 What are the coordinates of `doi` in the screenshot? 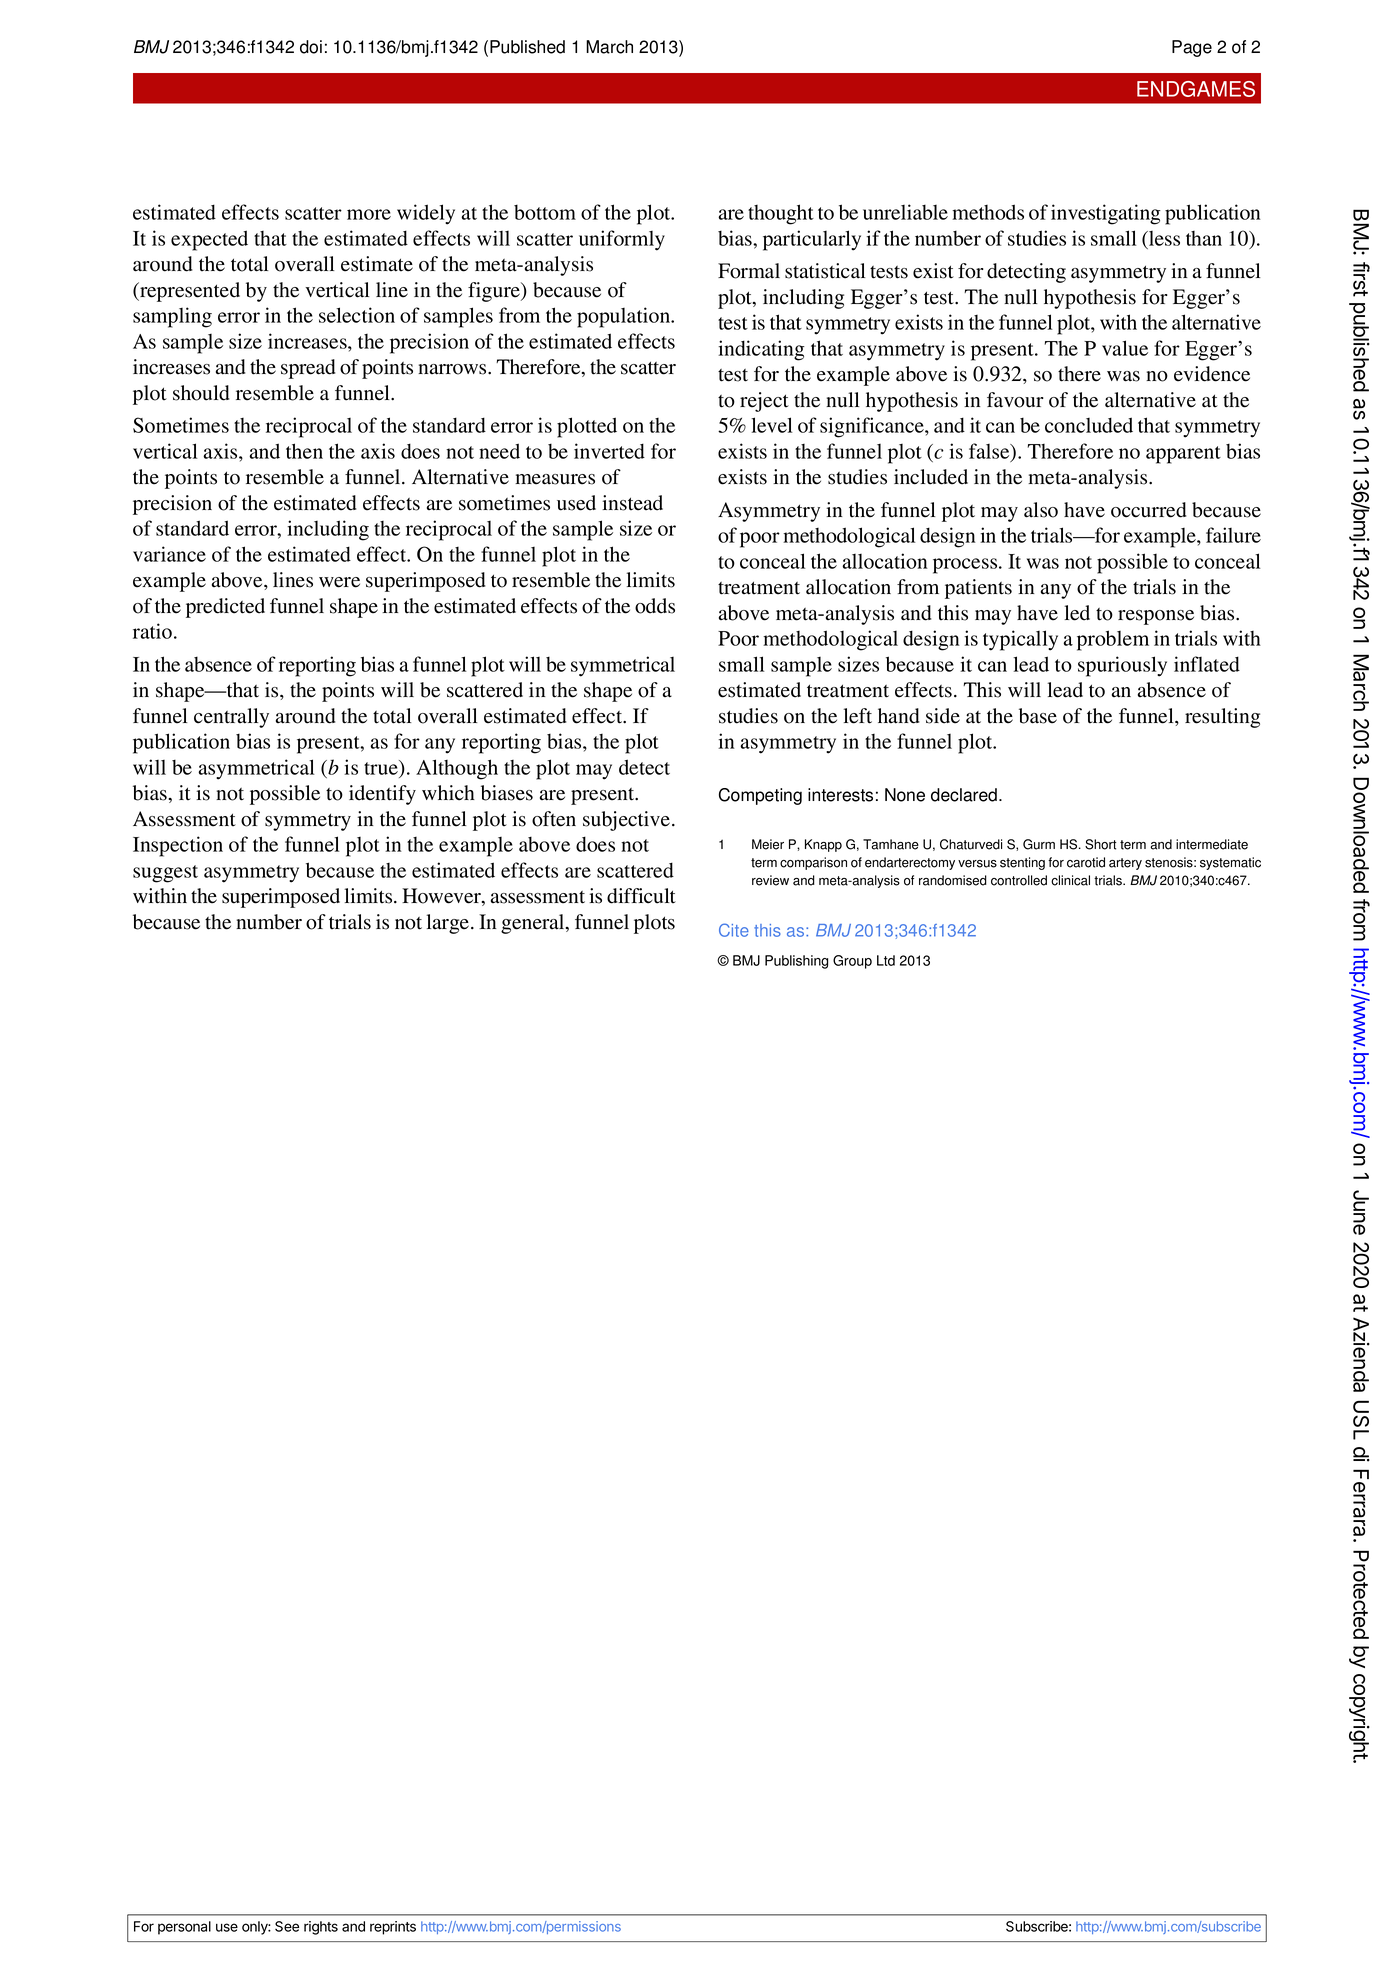 It's located at (311, 47).
